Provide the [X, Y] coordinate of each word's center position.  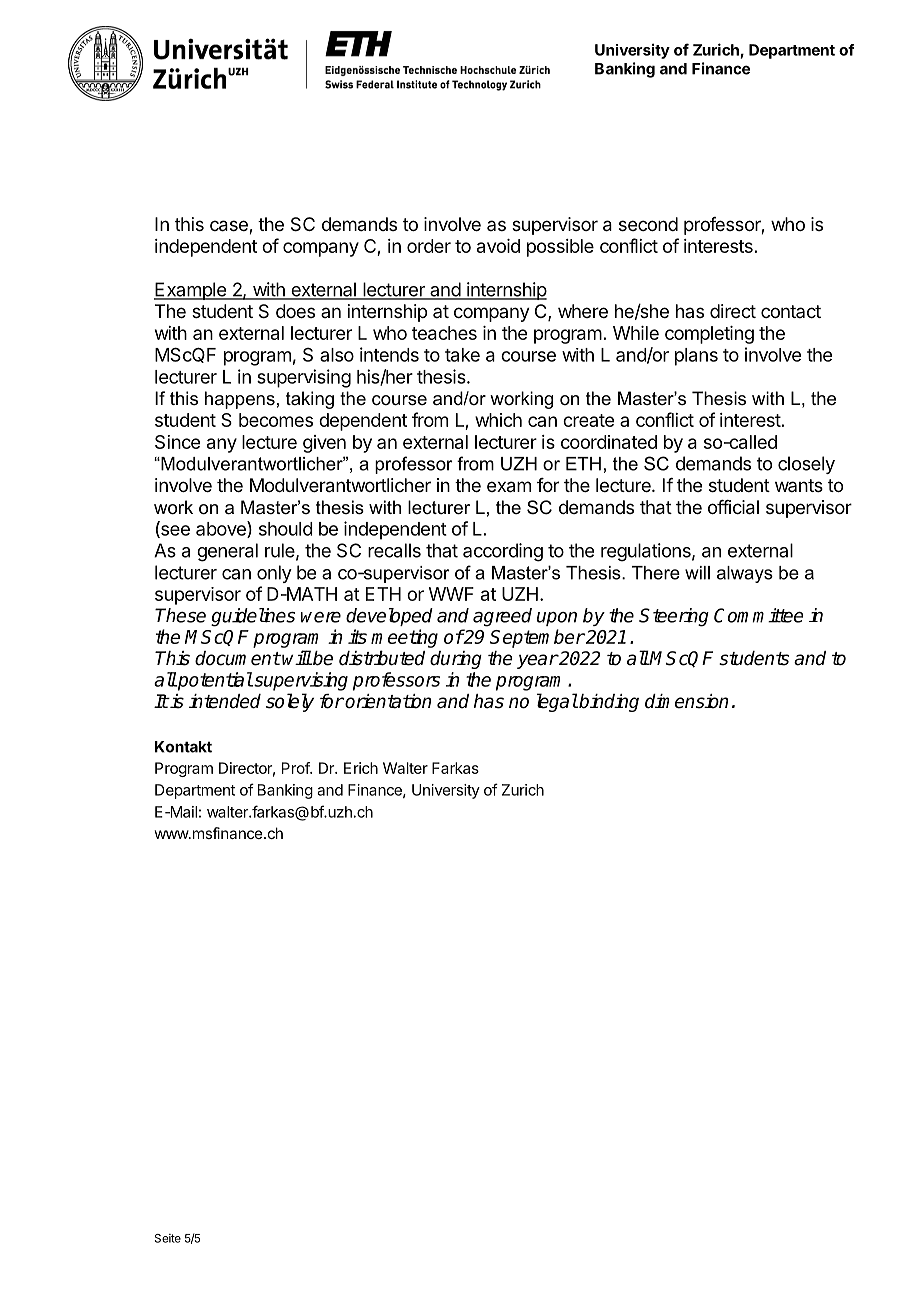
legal [557, 702]
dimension [686, 701]
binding [608, 703]
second [648, 224]
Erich [361, 768]
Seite [168, 1238]
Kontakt [183, 747]
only [274, 574]
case [230, 227]
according [503, 552]
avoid [498, 246]
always [745, 574]
